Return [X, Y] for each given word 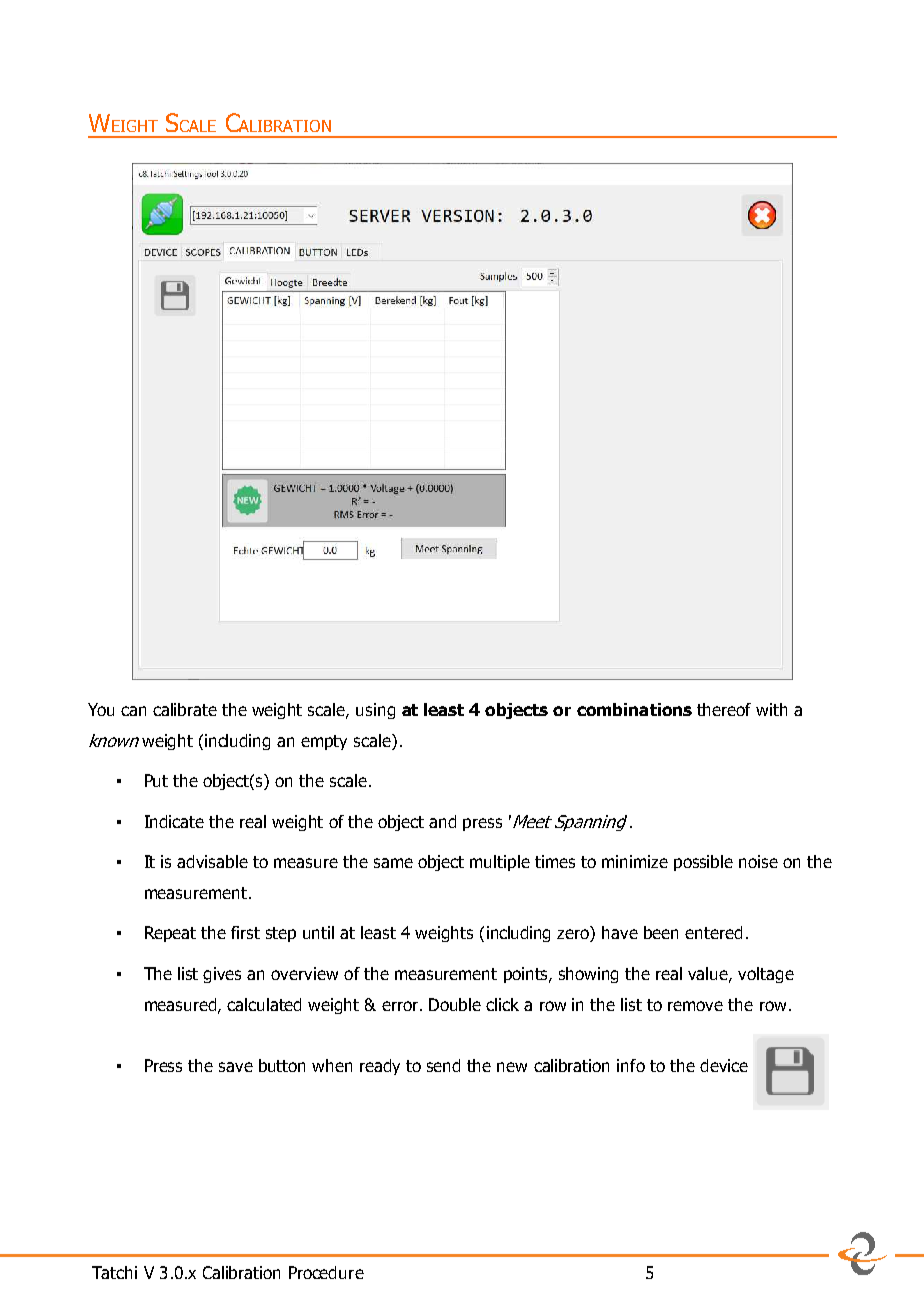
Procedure [326, 1272]
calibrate [185, 709]
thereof [724, 709]
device [724, 1065]
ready [380, 1067]
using [375, 711]
